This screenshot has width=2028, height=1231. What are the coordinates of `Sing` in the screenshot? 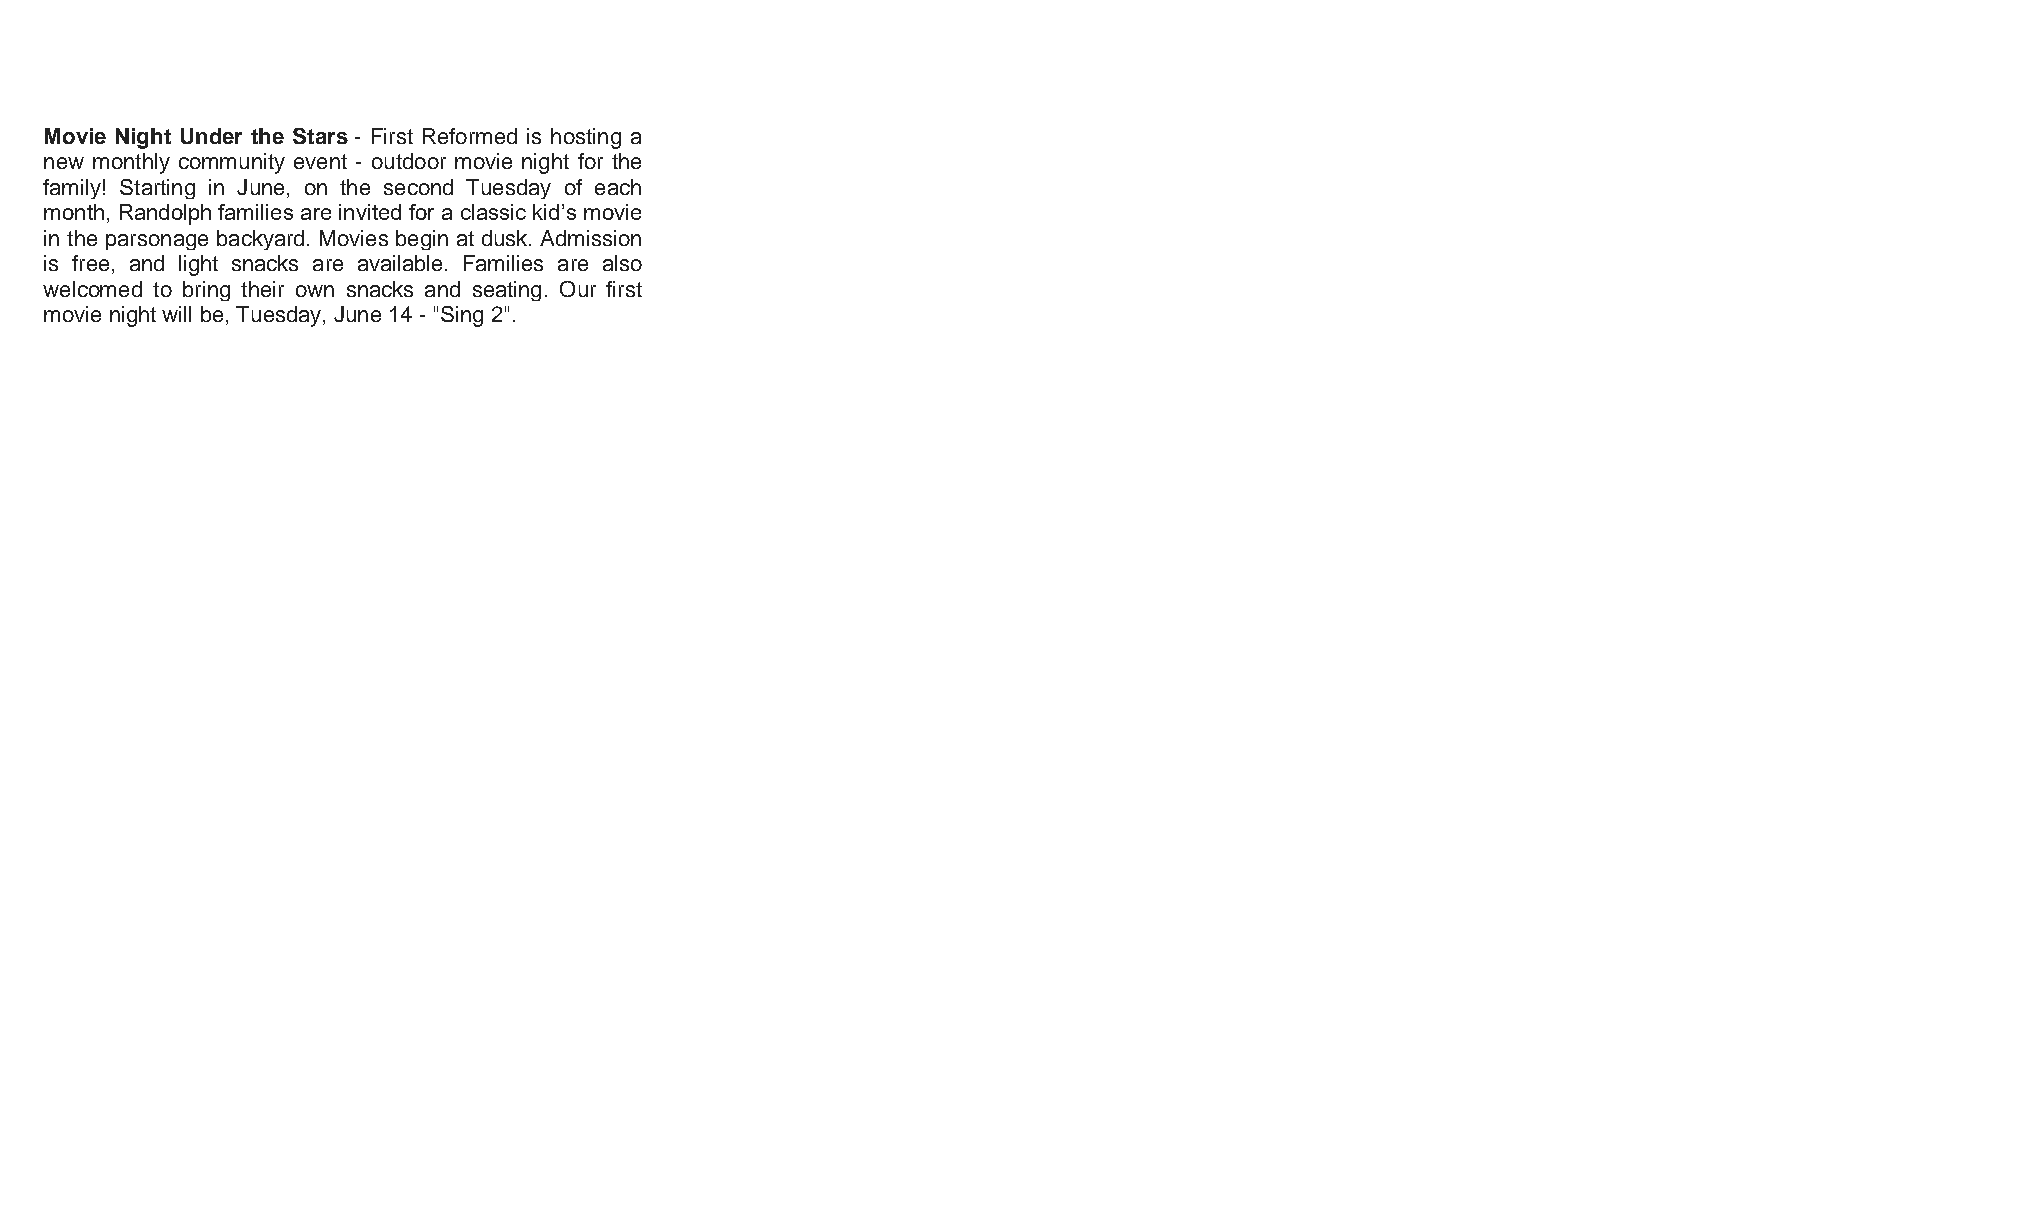 It's located at (462, 316).
